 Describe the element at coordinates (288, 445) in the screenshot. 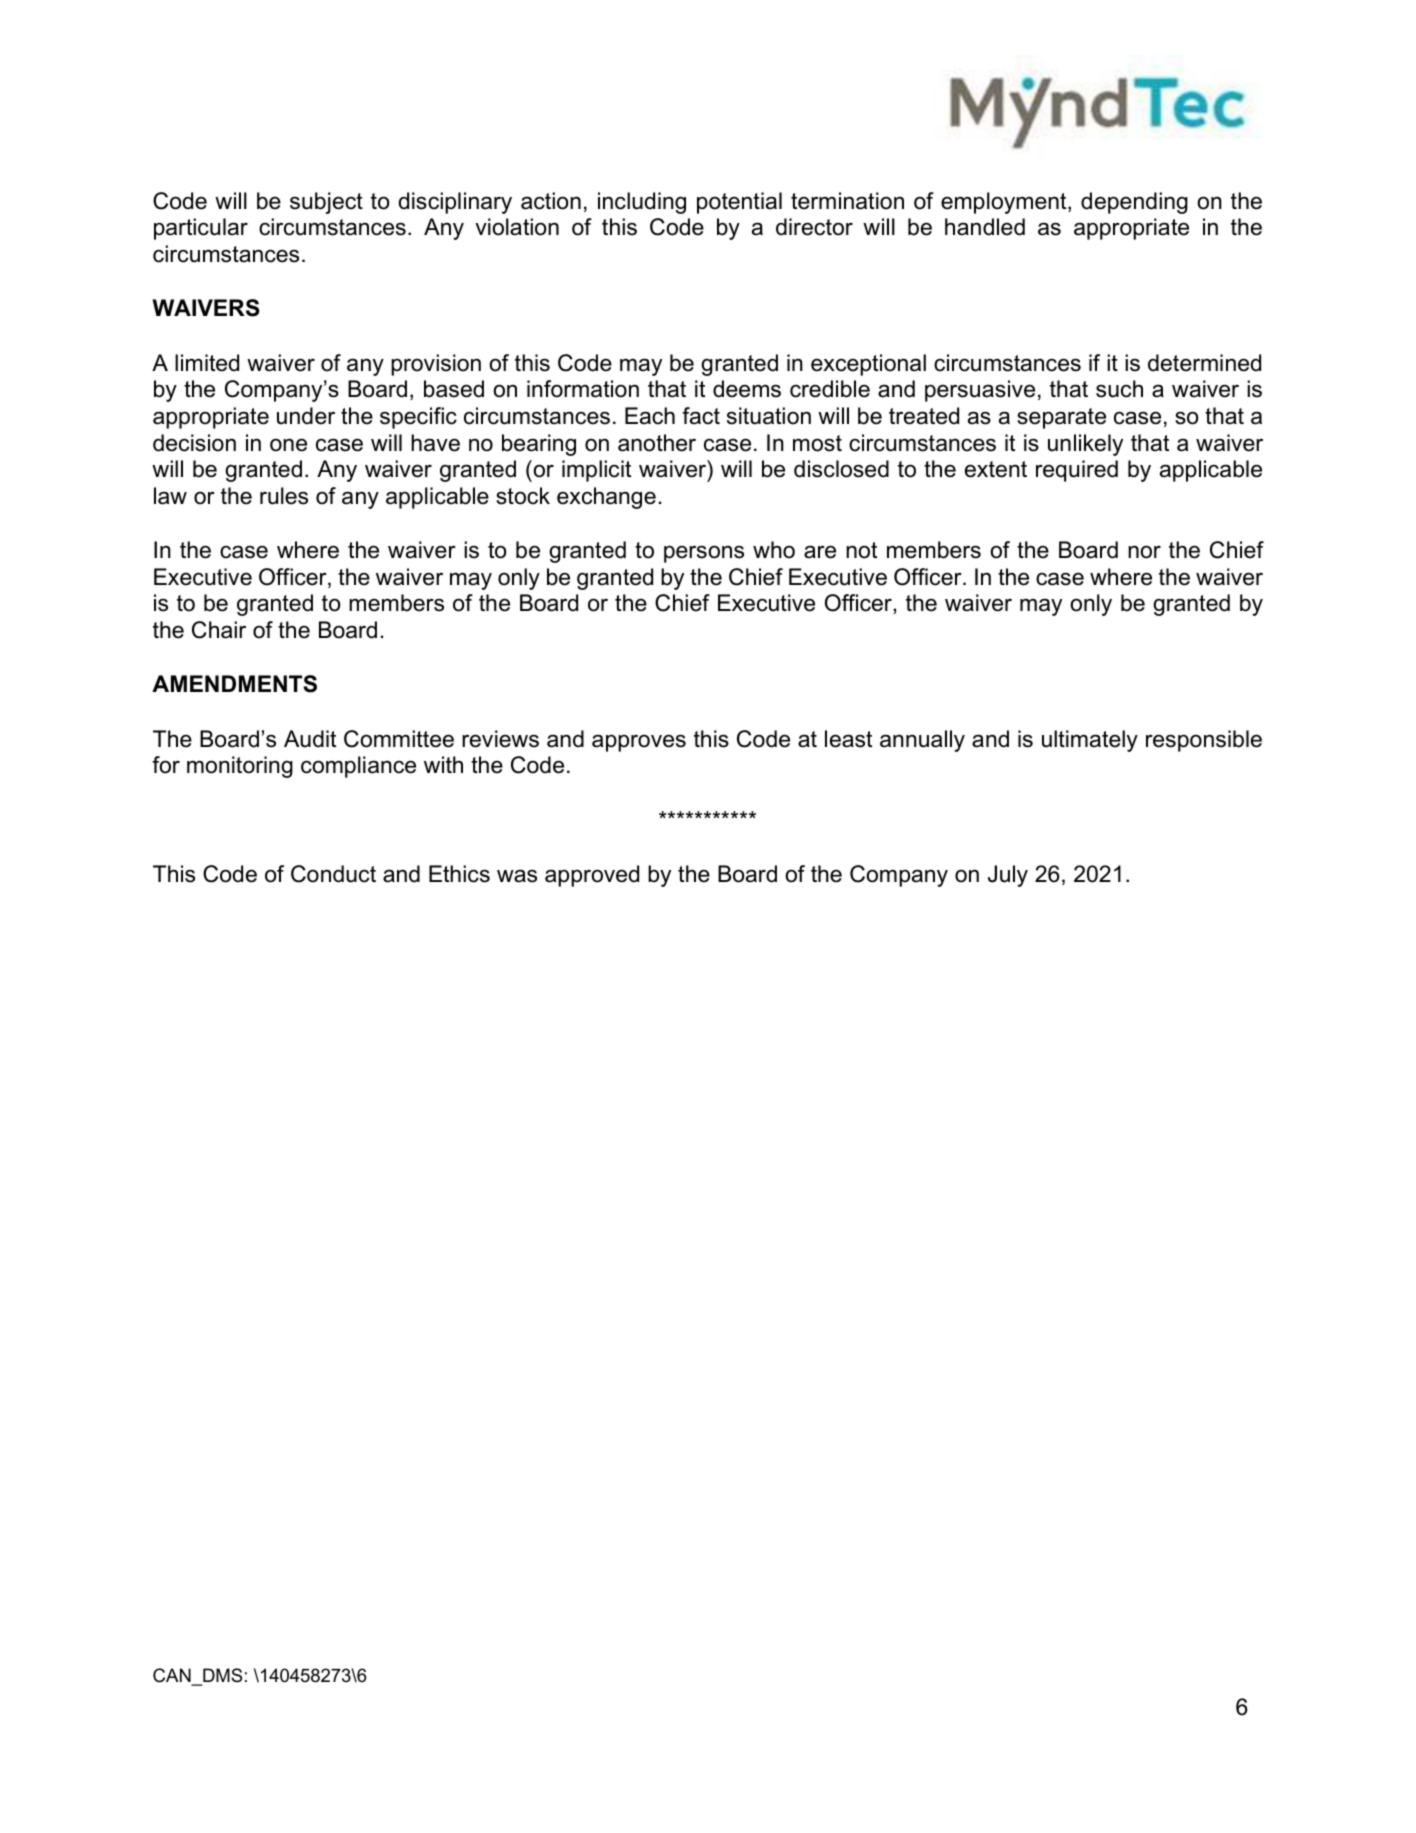

I see `one` at that location.
